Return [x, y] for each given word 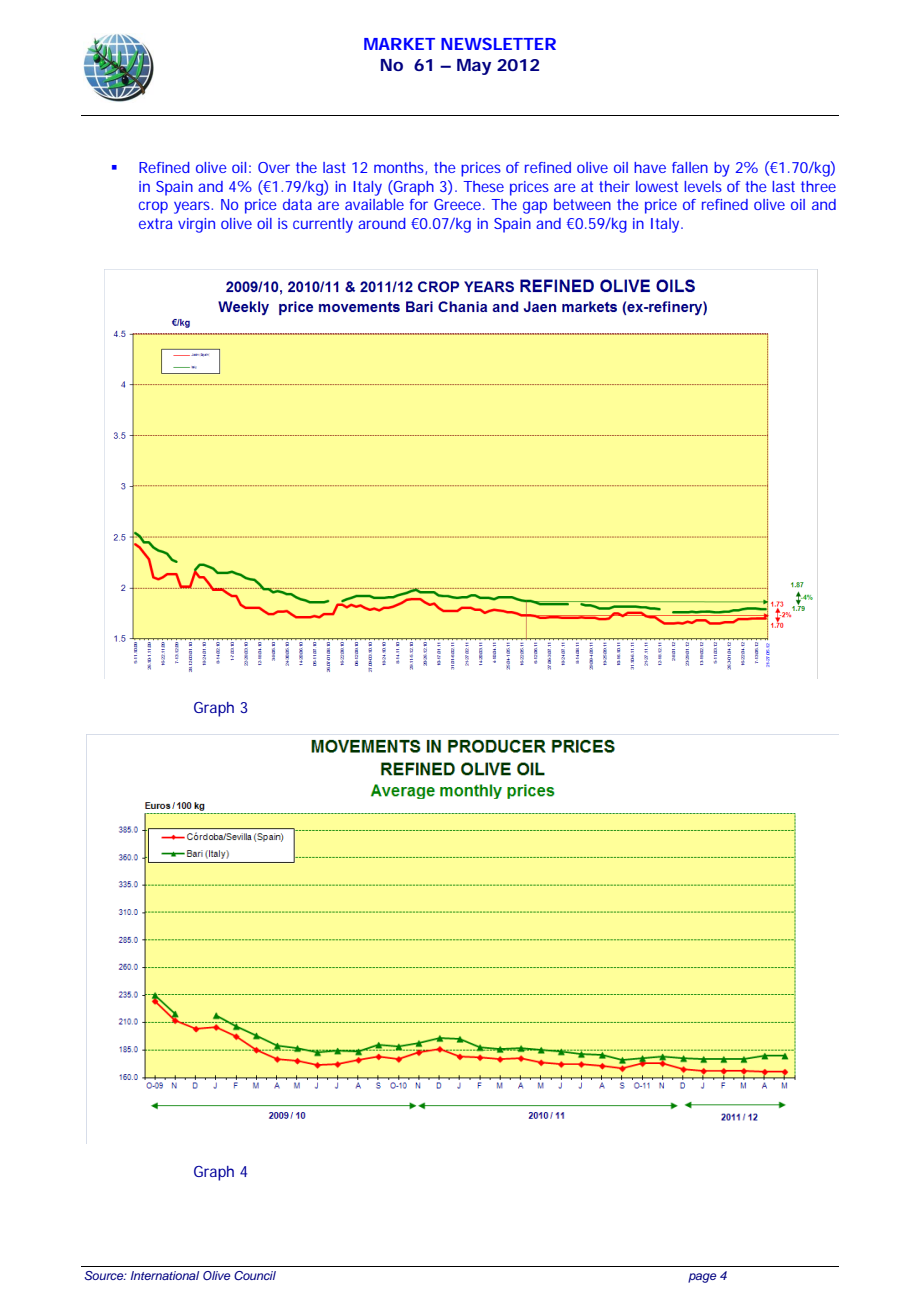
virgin [196, 225]
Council [255, 1275]
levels [703, 186]
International [165, 1275]
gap [535, 207]
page [702, 1278]
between [582, 204]
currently [323, 225]
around [382, 223]
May [474, 67]
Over [274, 167]
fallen [690, 167]
